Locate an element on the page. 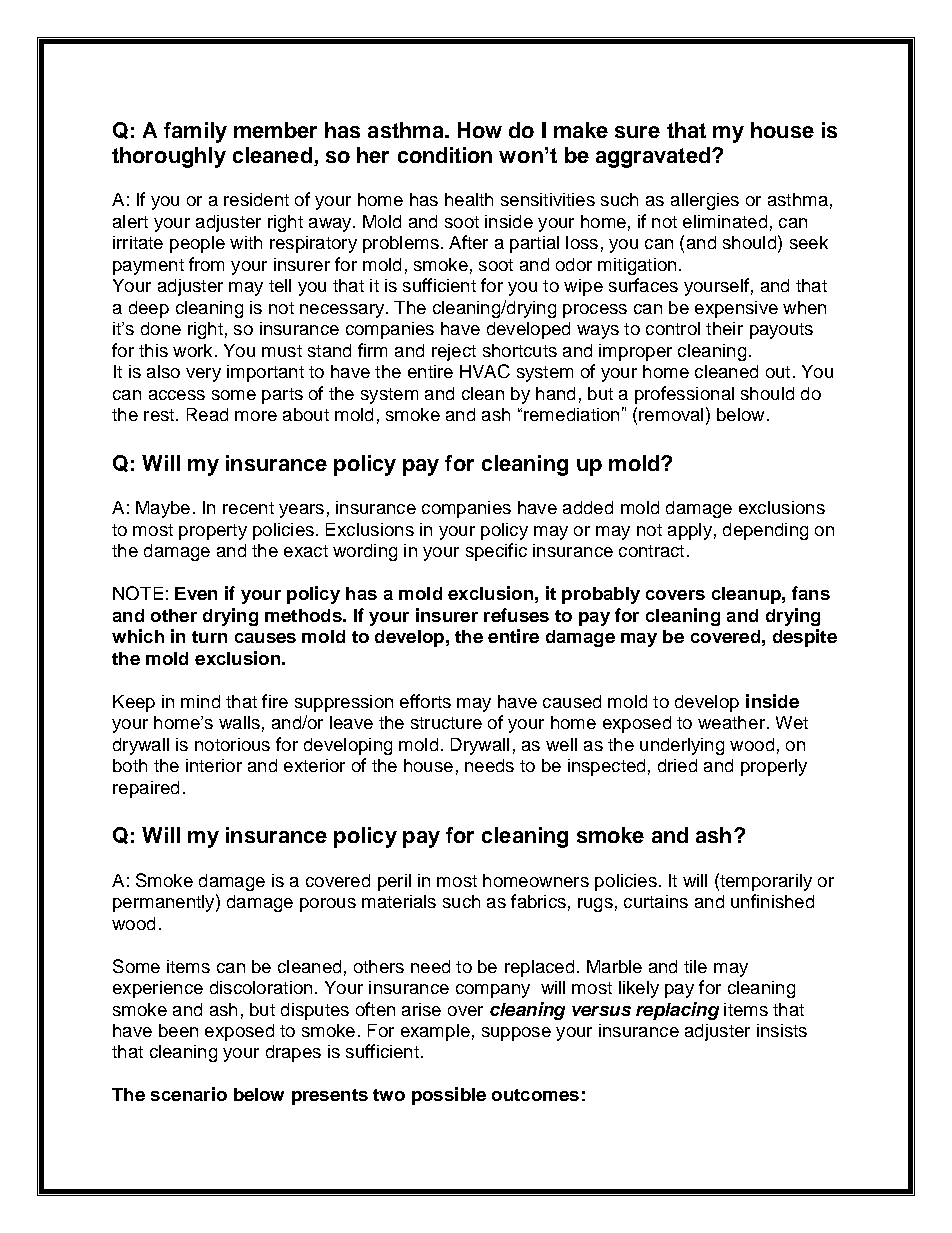 The width and height of the image is (952, 1233). possible is located at coordinates (449, 1096).
